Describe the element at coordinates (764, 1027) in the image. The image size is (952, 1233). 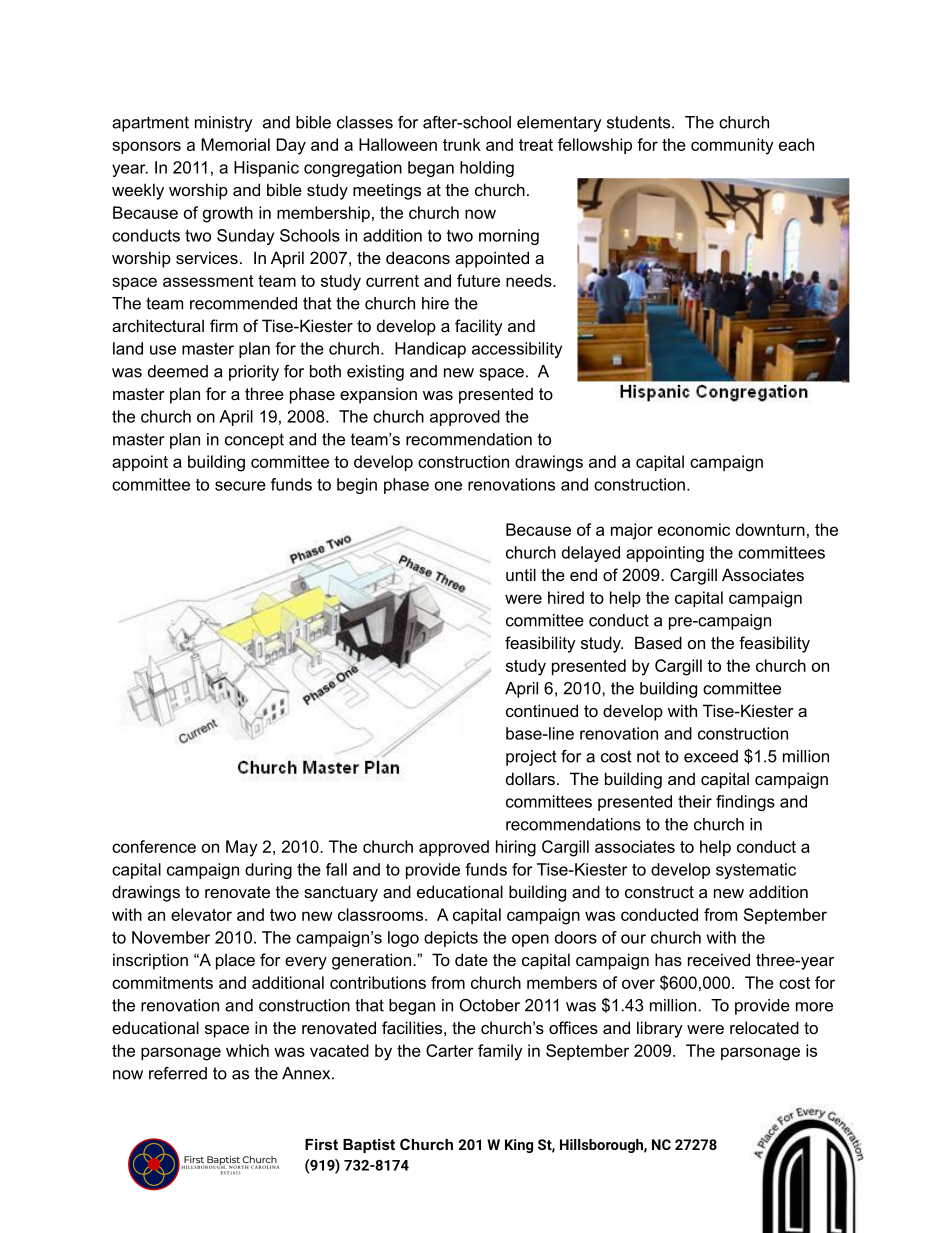
I see `relocated` at that location.
